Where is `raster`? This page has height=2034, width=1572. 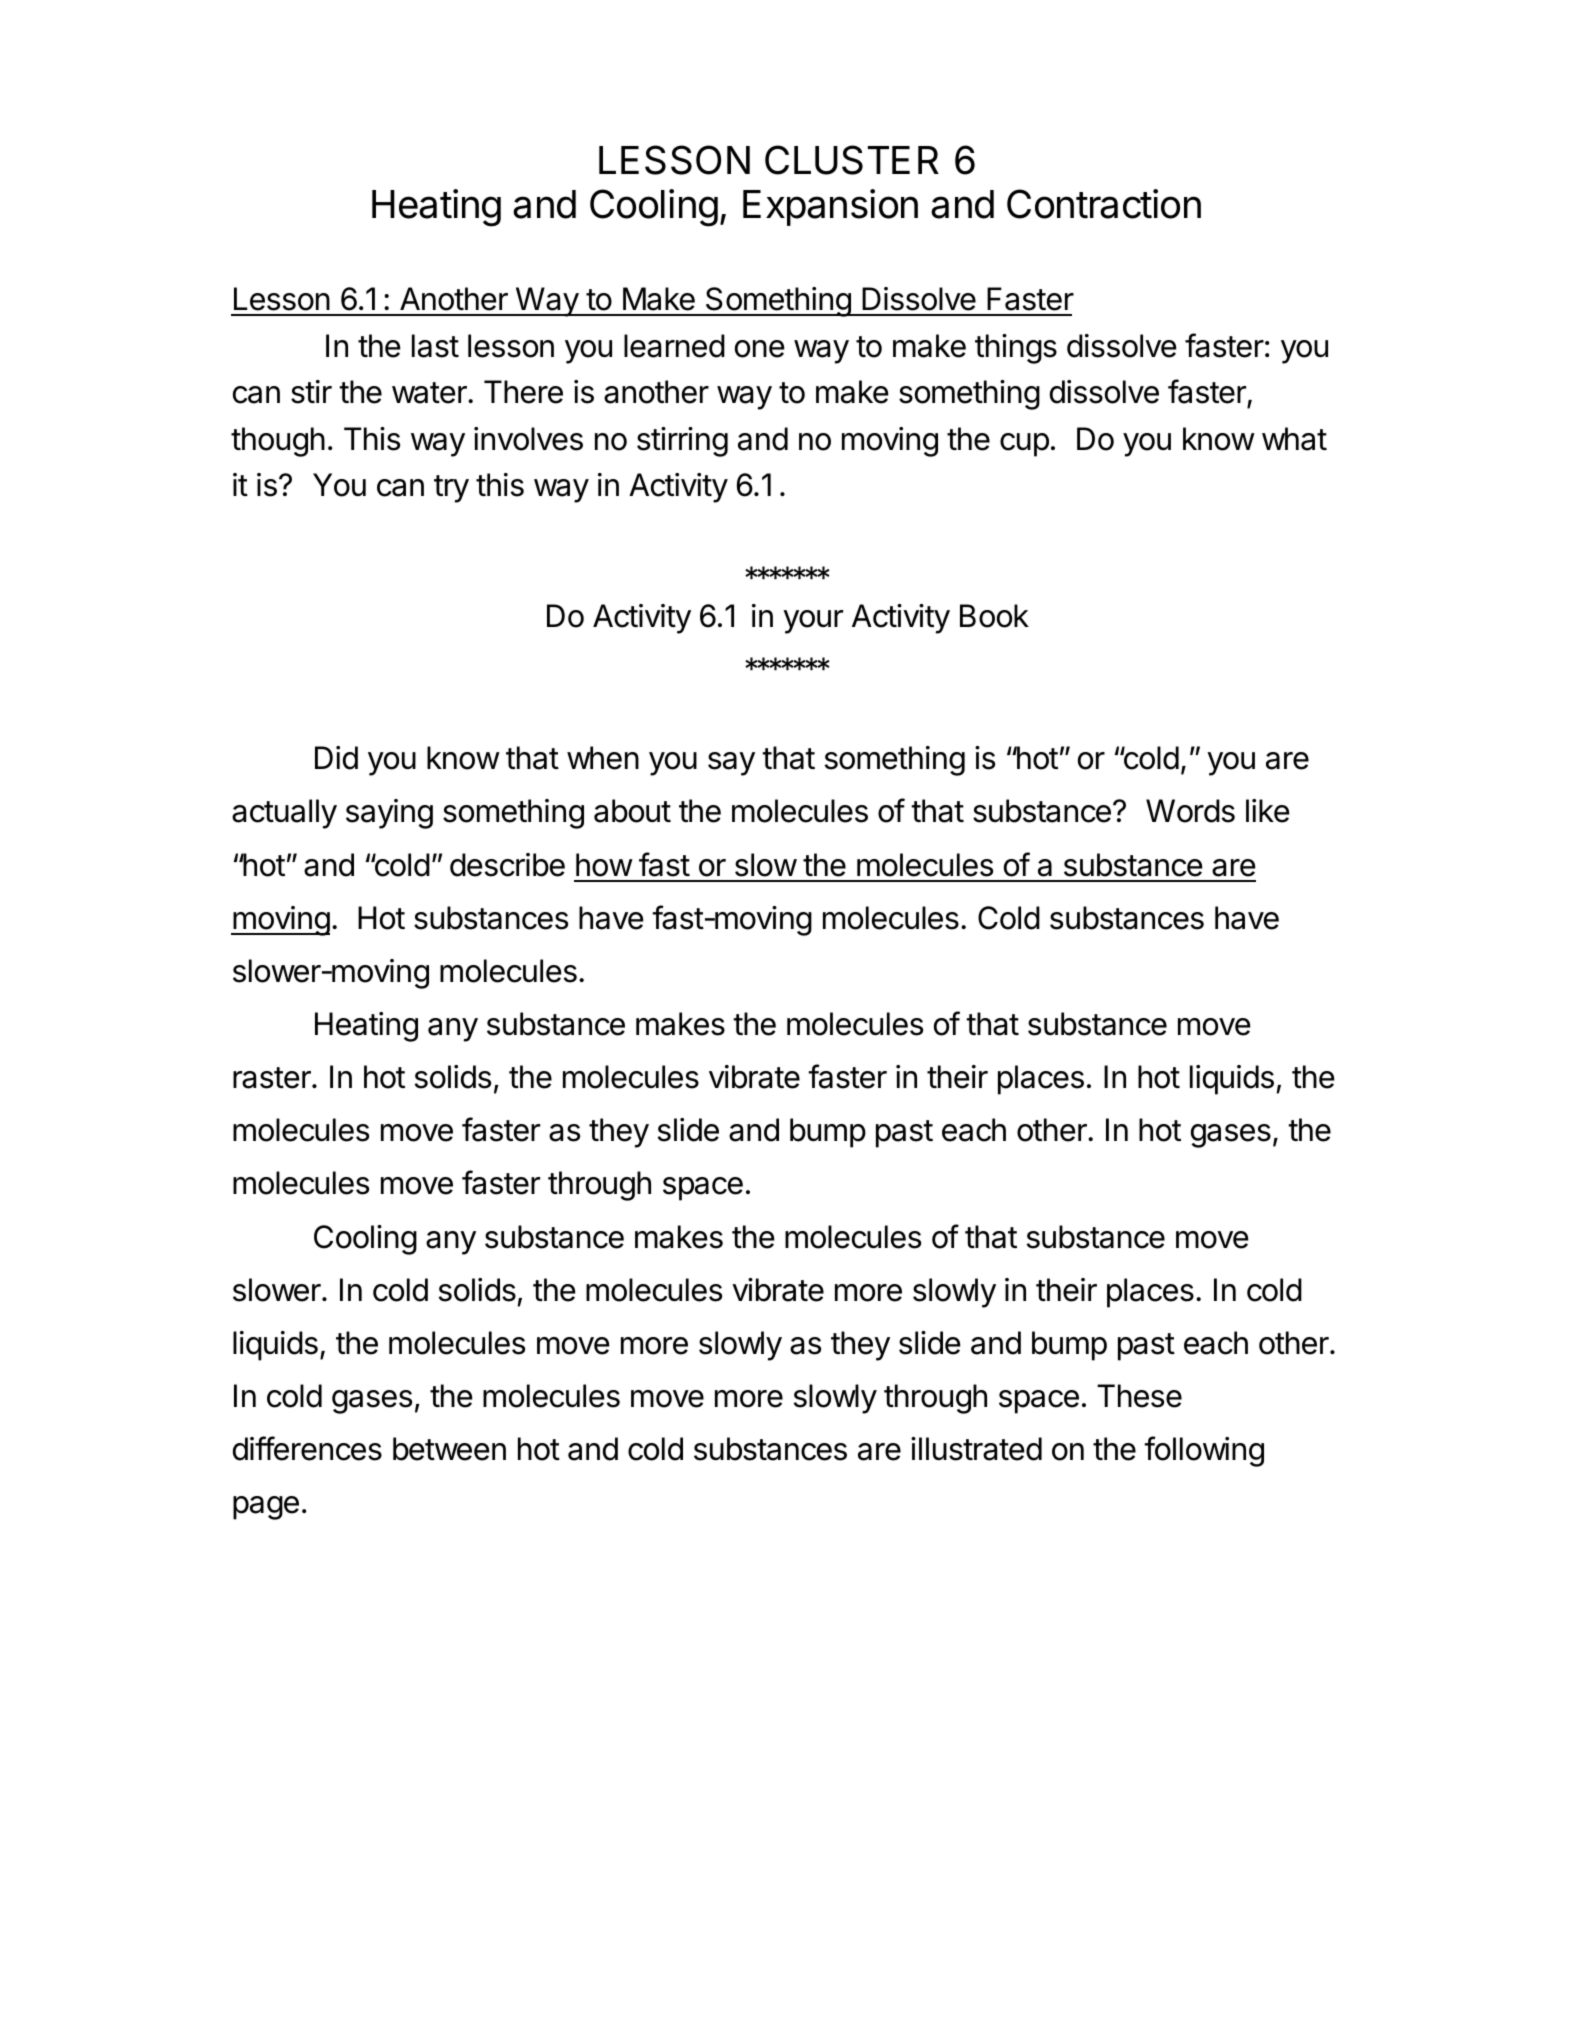
raster is located at coordinates (273, 1078).
